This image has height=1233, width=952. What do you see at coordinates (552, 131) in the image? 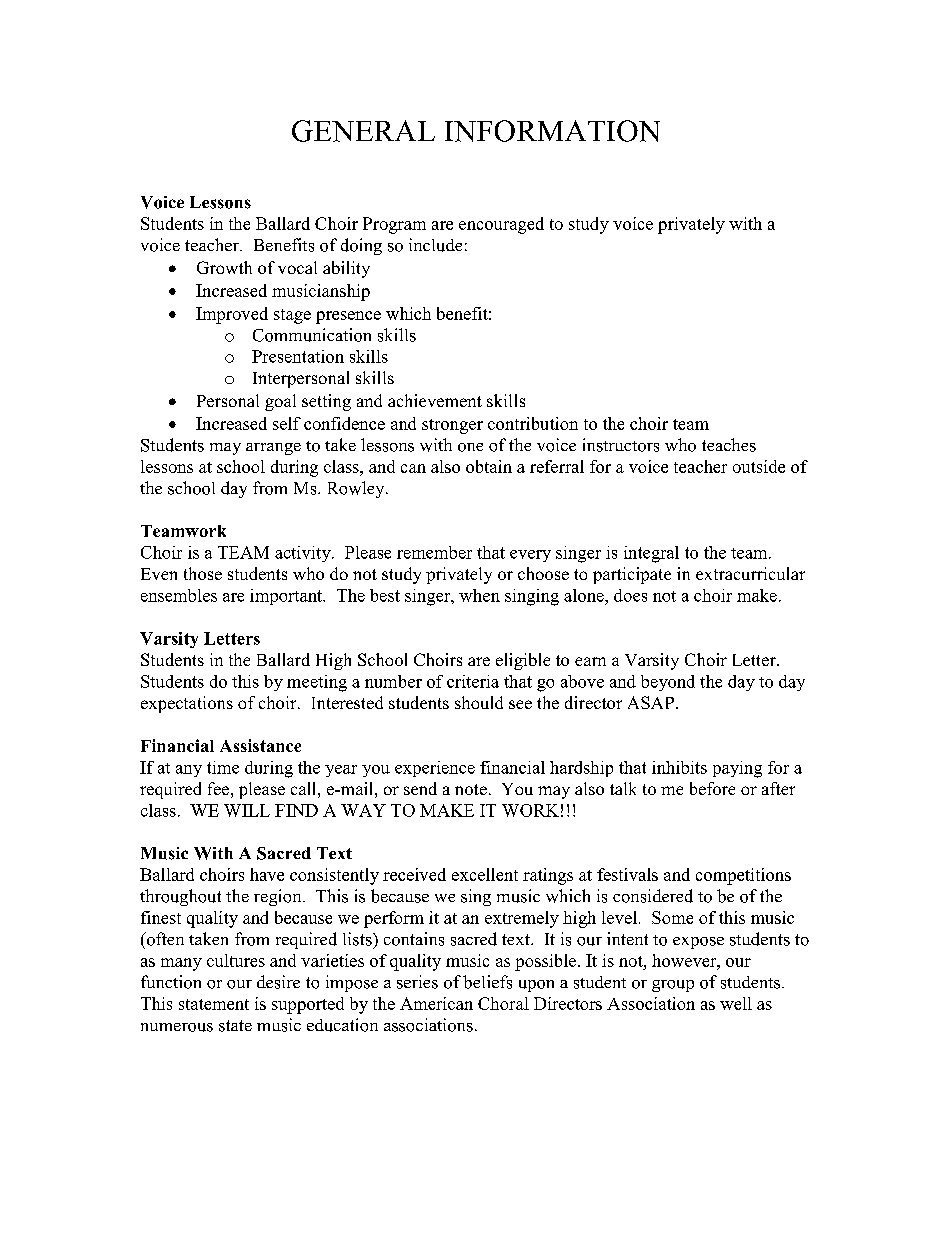
I see `INFORMATION` at bounding box center [552, 131].
